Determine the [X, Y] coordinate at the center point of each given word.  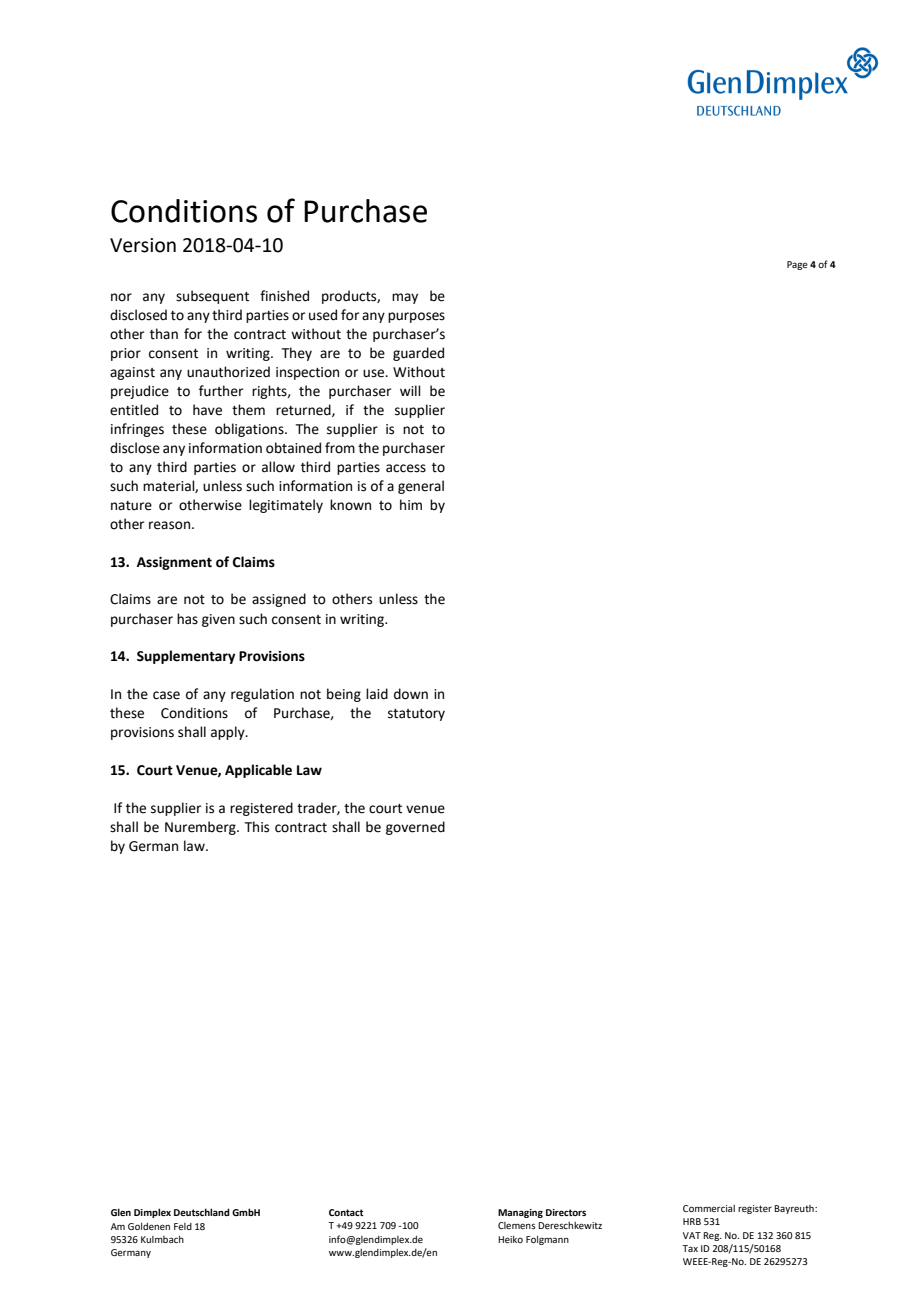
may [405, 298]
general [421, 487]
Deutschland [202, 1212]
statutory [416, 715]
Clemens [517, 1225]
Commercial [709, 1208]
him [411, 504]
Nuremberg [201, 828]
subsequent [212, 297]
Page [797, 265]
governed [415, 828]
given [218, 620]
